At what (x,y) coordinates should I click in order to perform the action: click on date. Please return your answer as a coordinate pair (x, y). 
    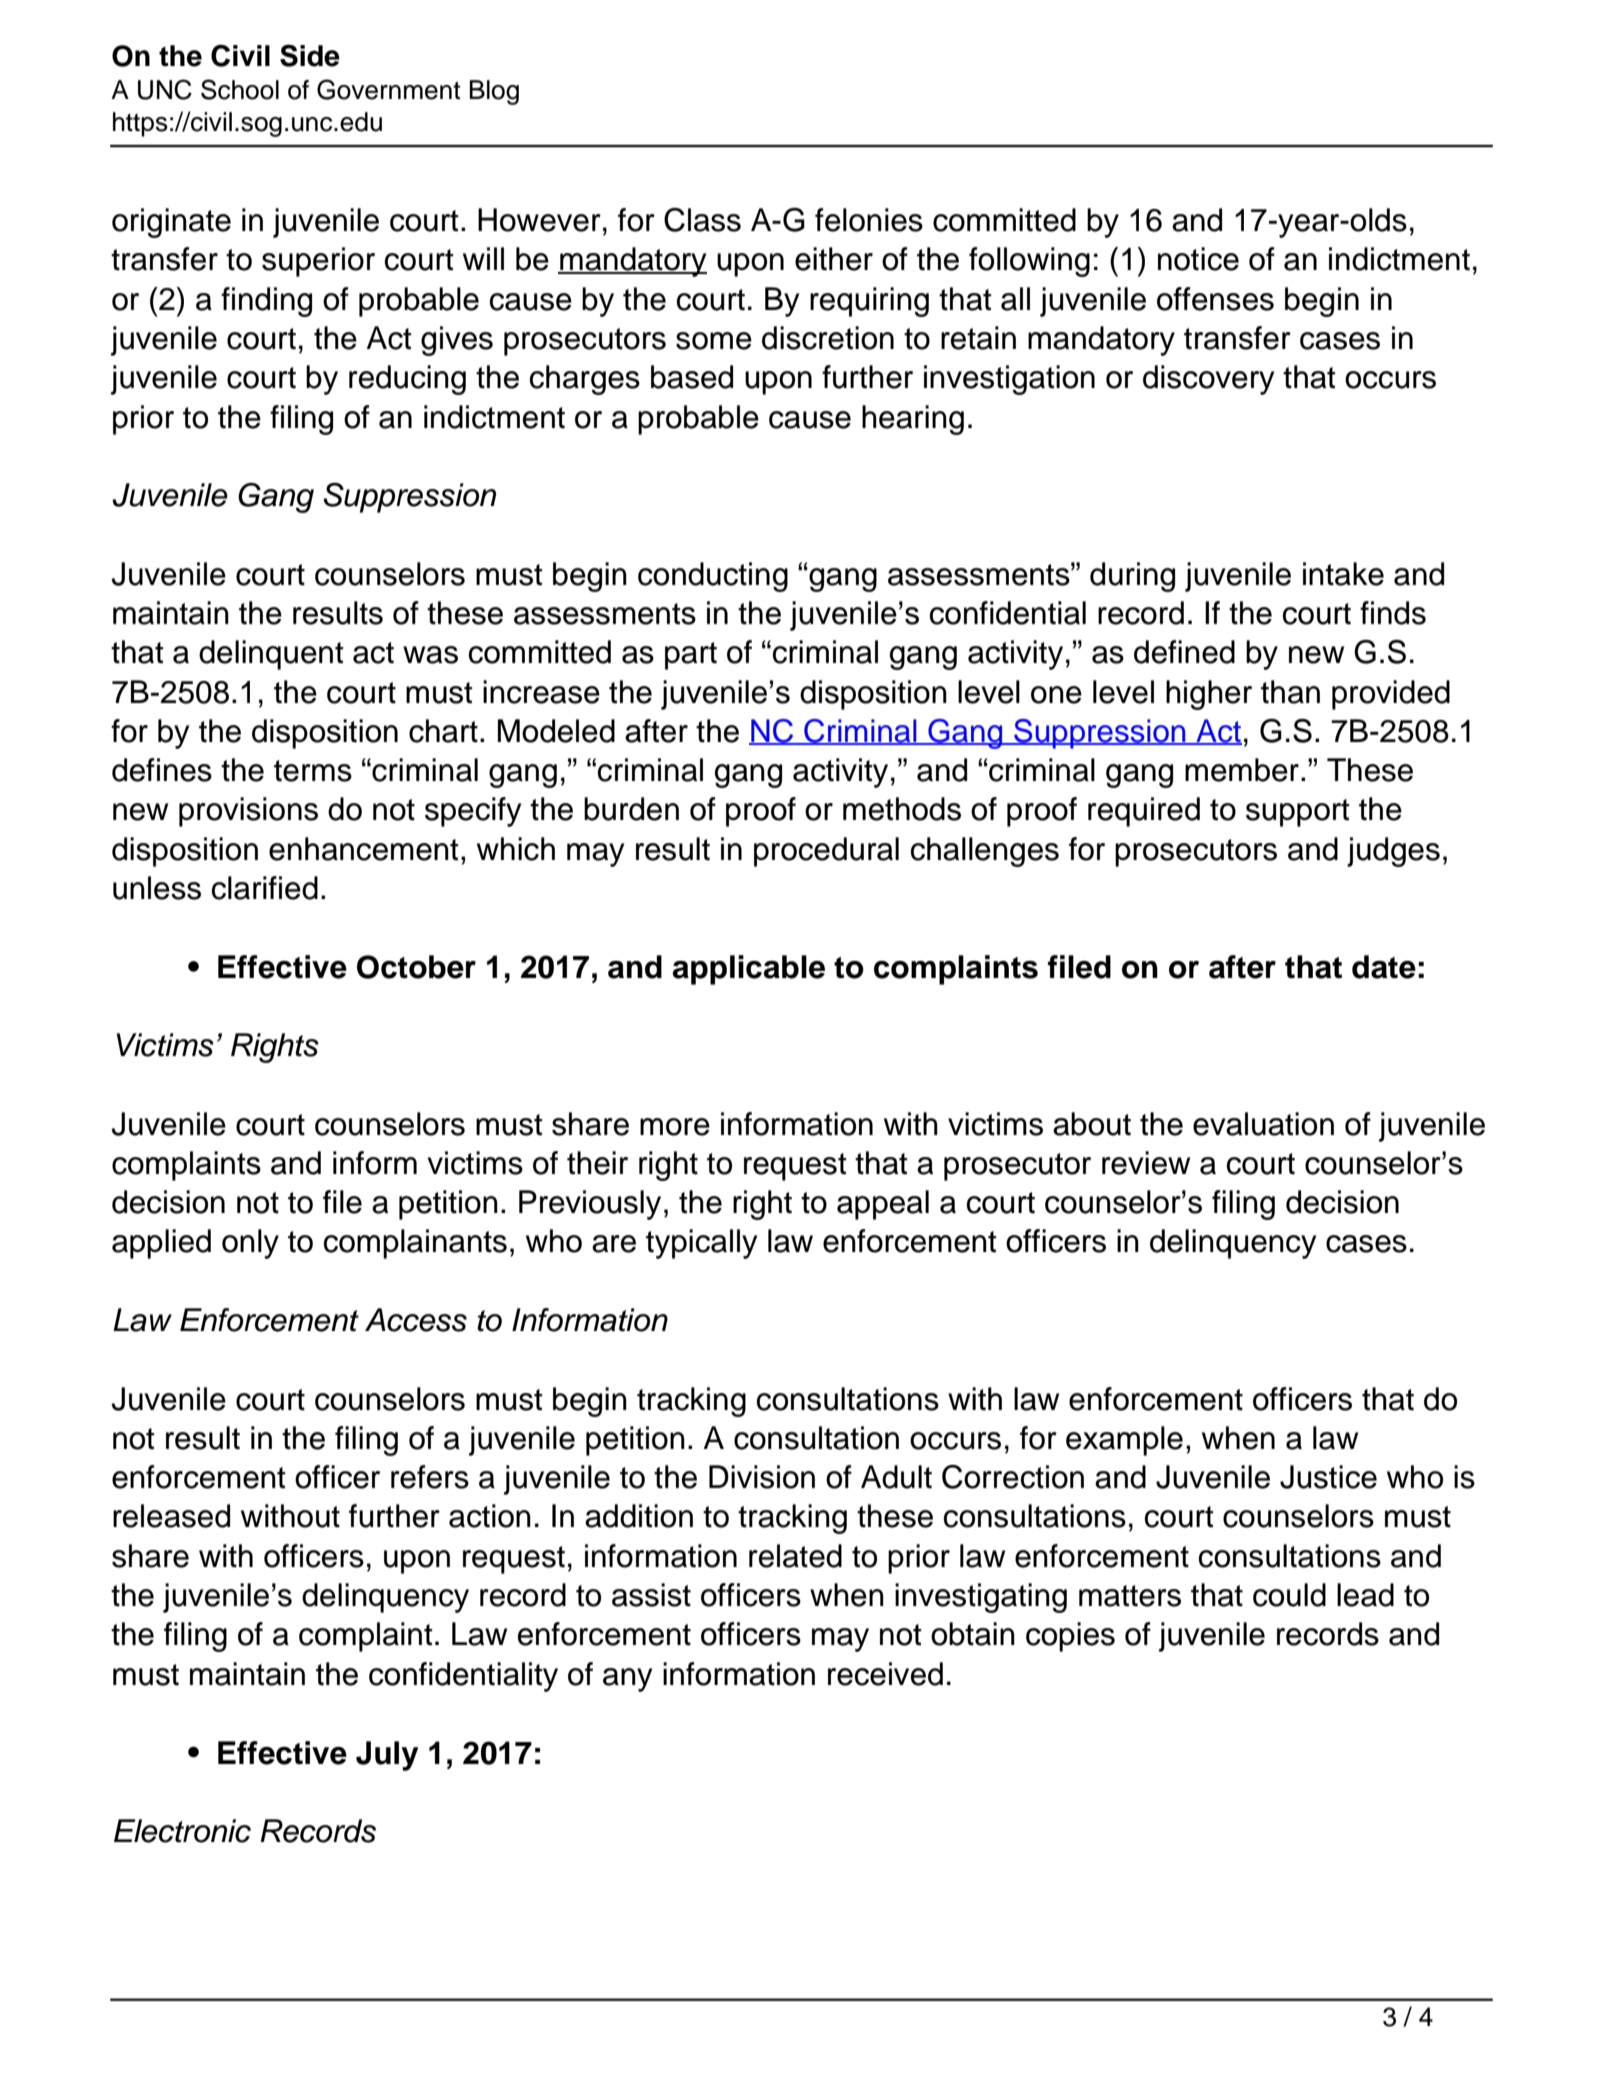
    Looking at the image, I should click on (1384, 967).
